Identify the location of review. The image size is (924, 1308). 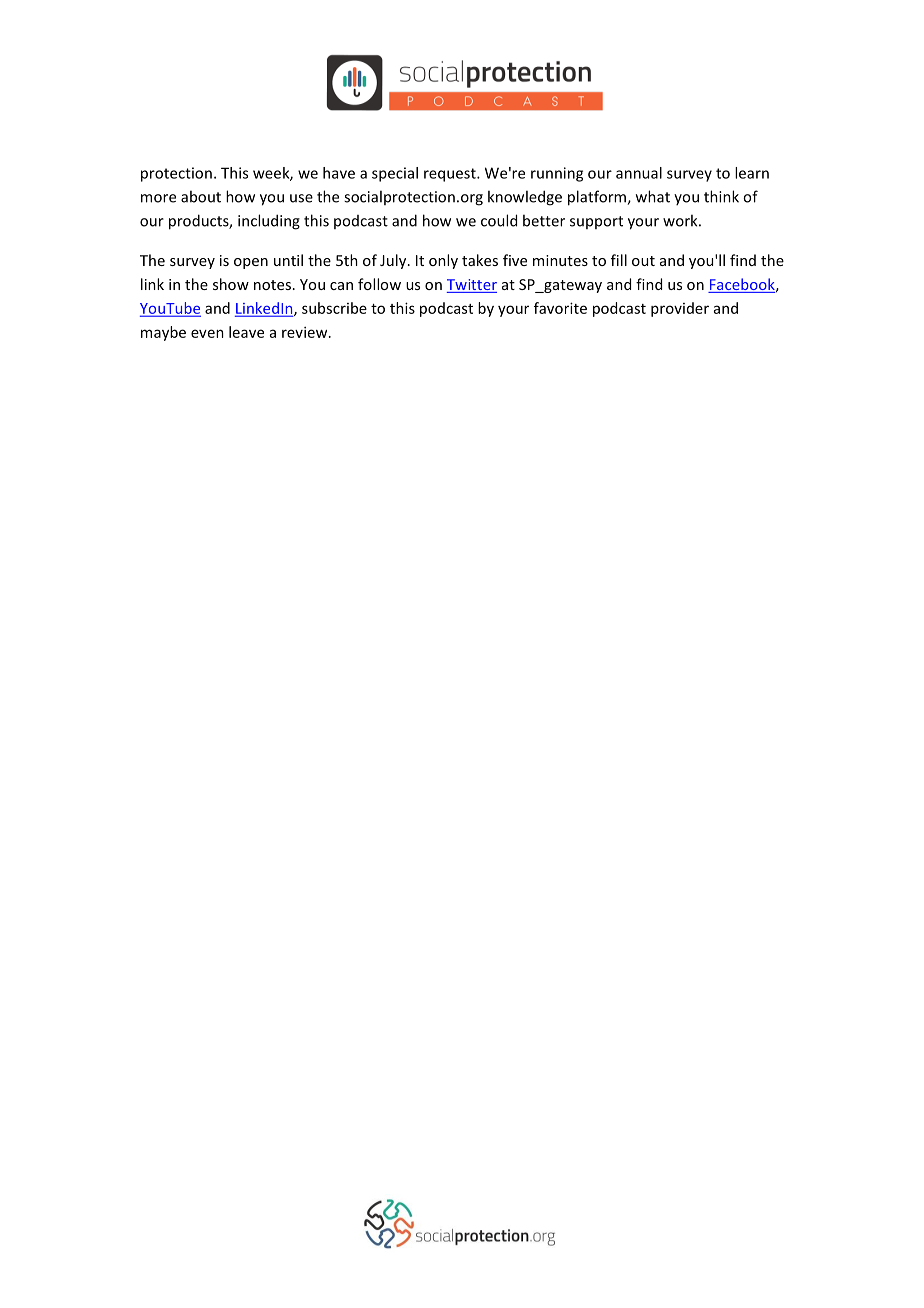
(306, 332).
